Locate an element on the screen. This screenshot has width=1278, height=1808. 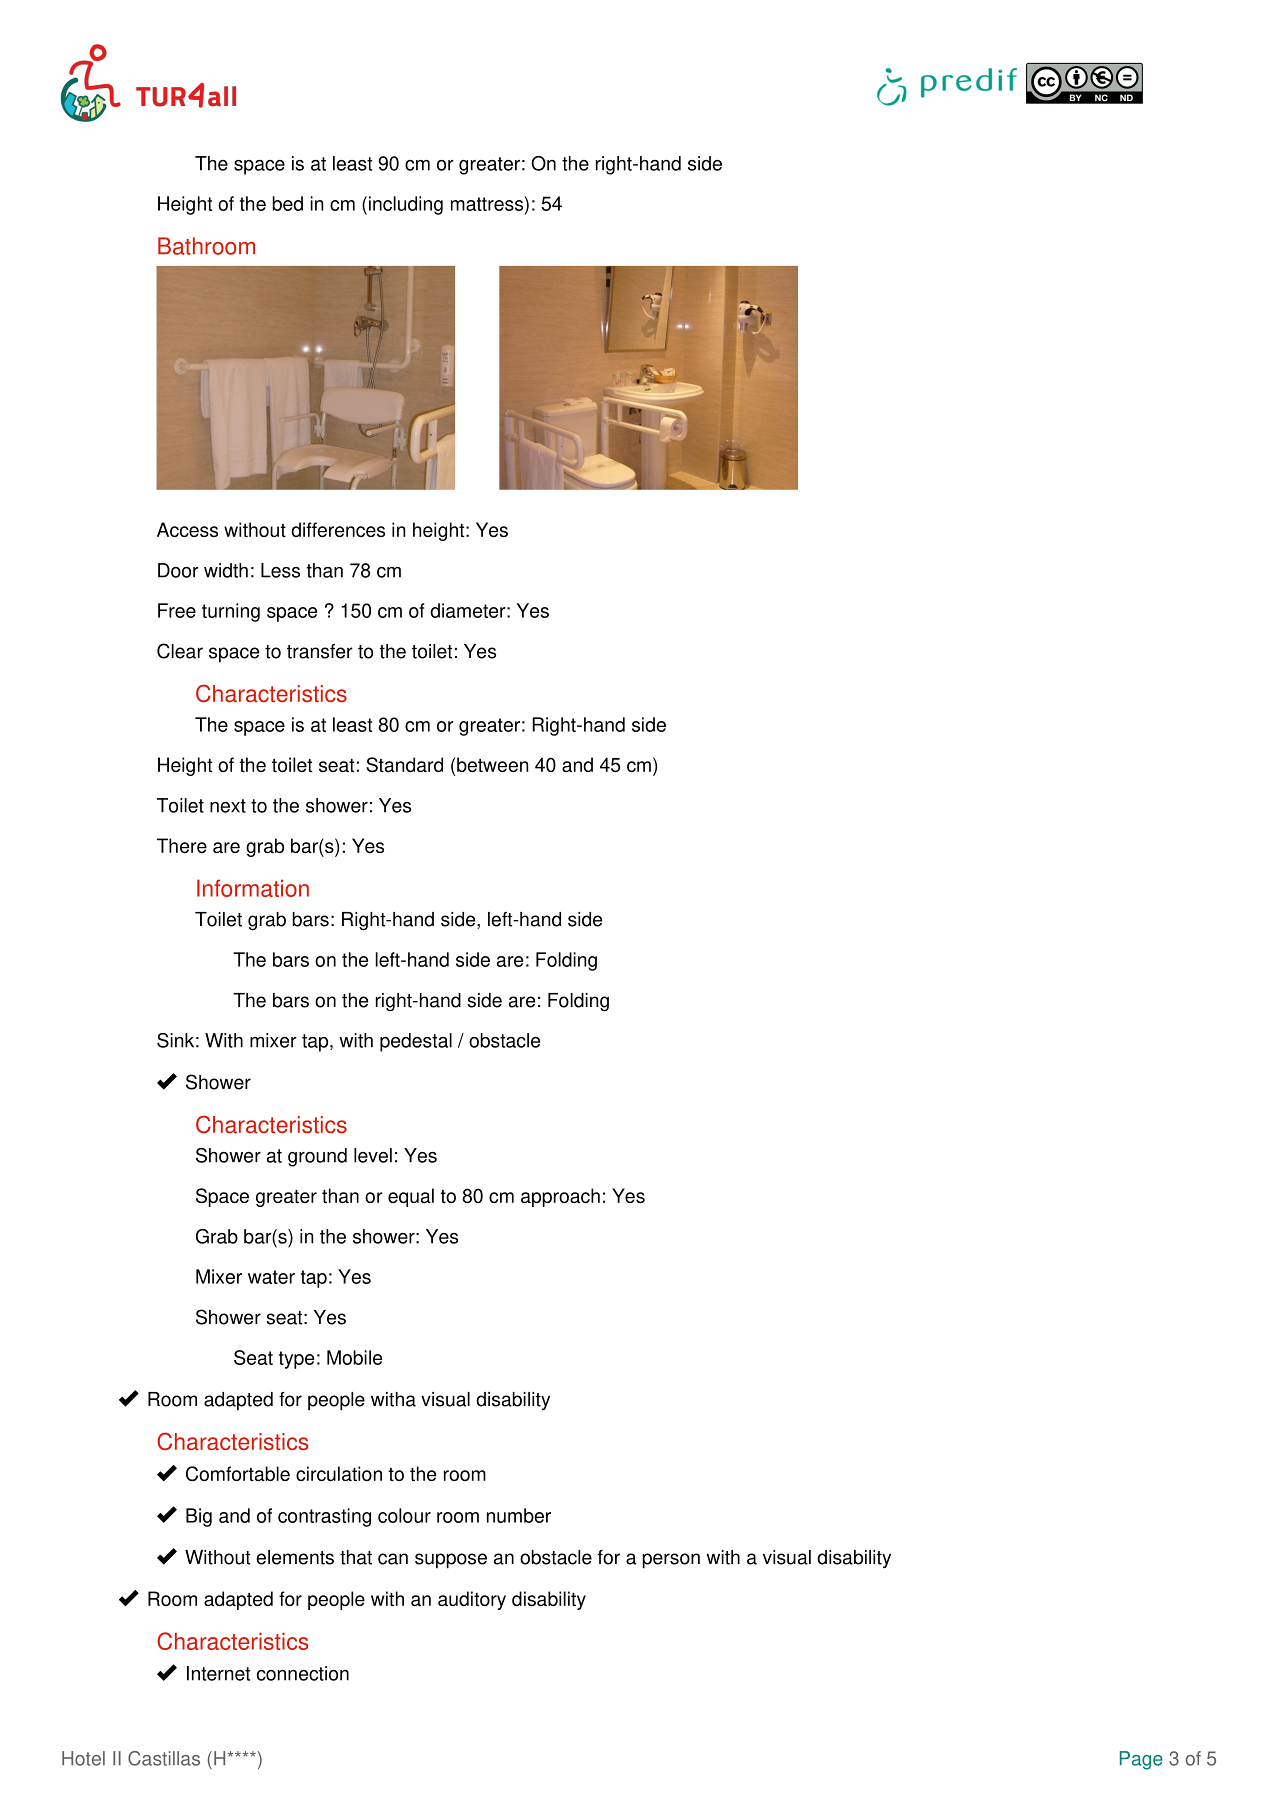
Internet is located at coordinates (218, 1673).
